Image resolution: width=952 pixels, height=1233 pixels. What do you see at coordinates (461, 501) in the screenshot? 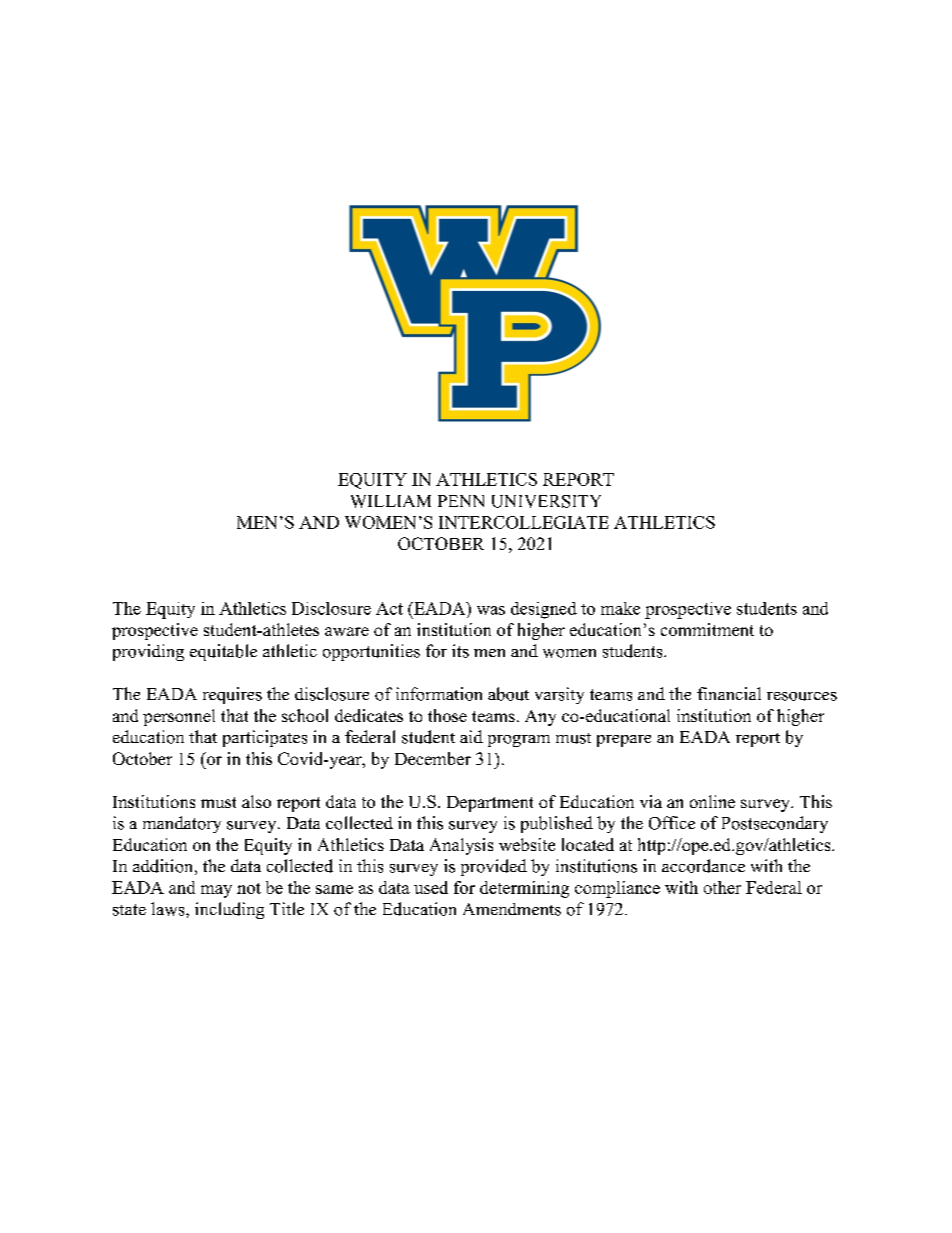
I see `PENN` at bounding box center [461, 501].
